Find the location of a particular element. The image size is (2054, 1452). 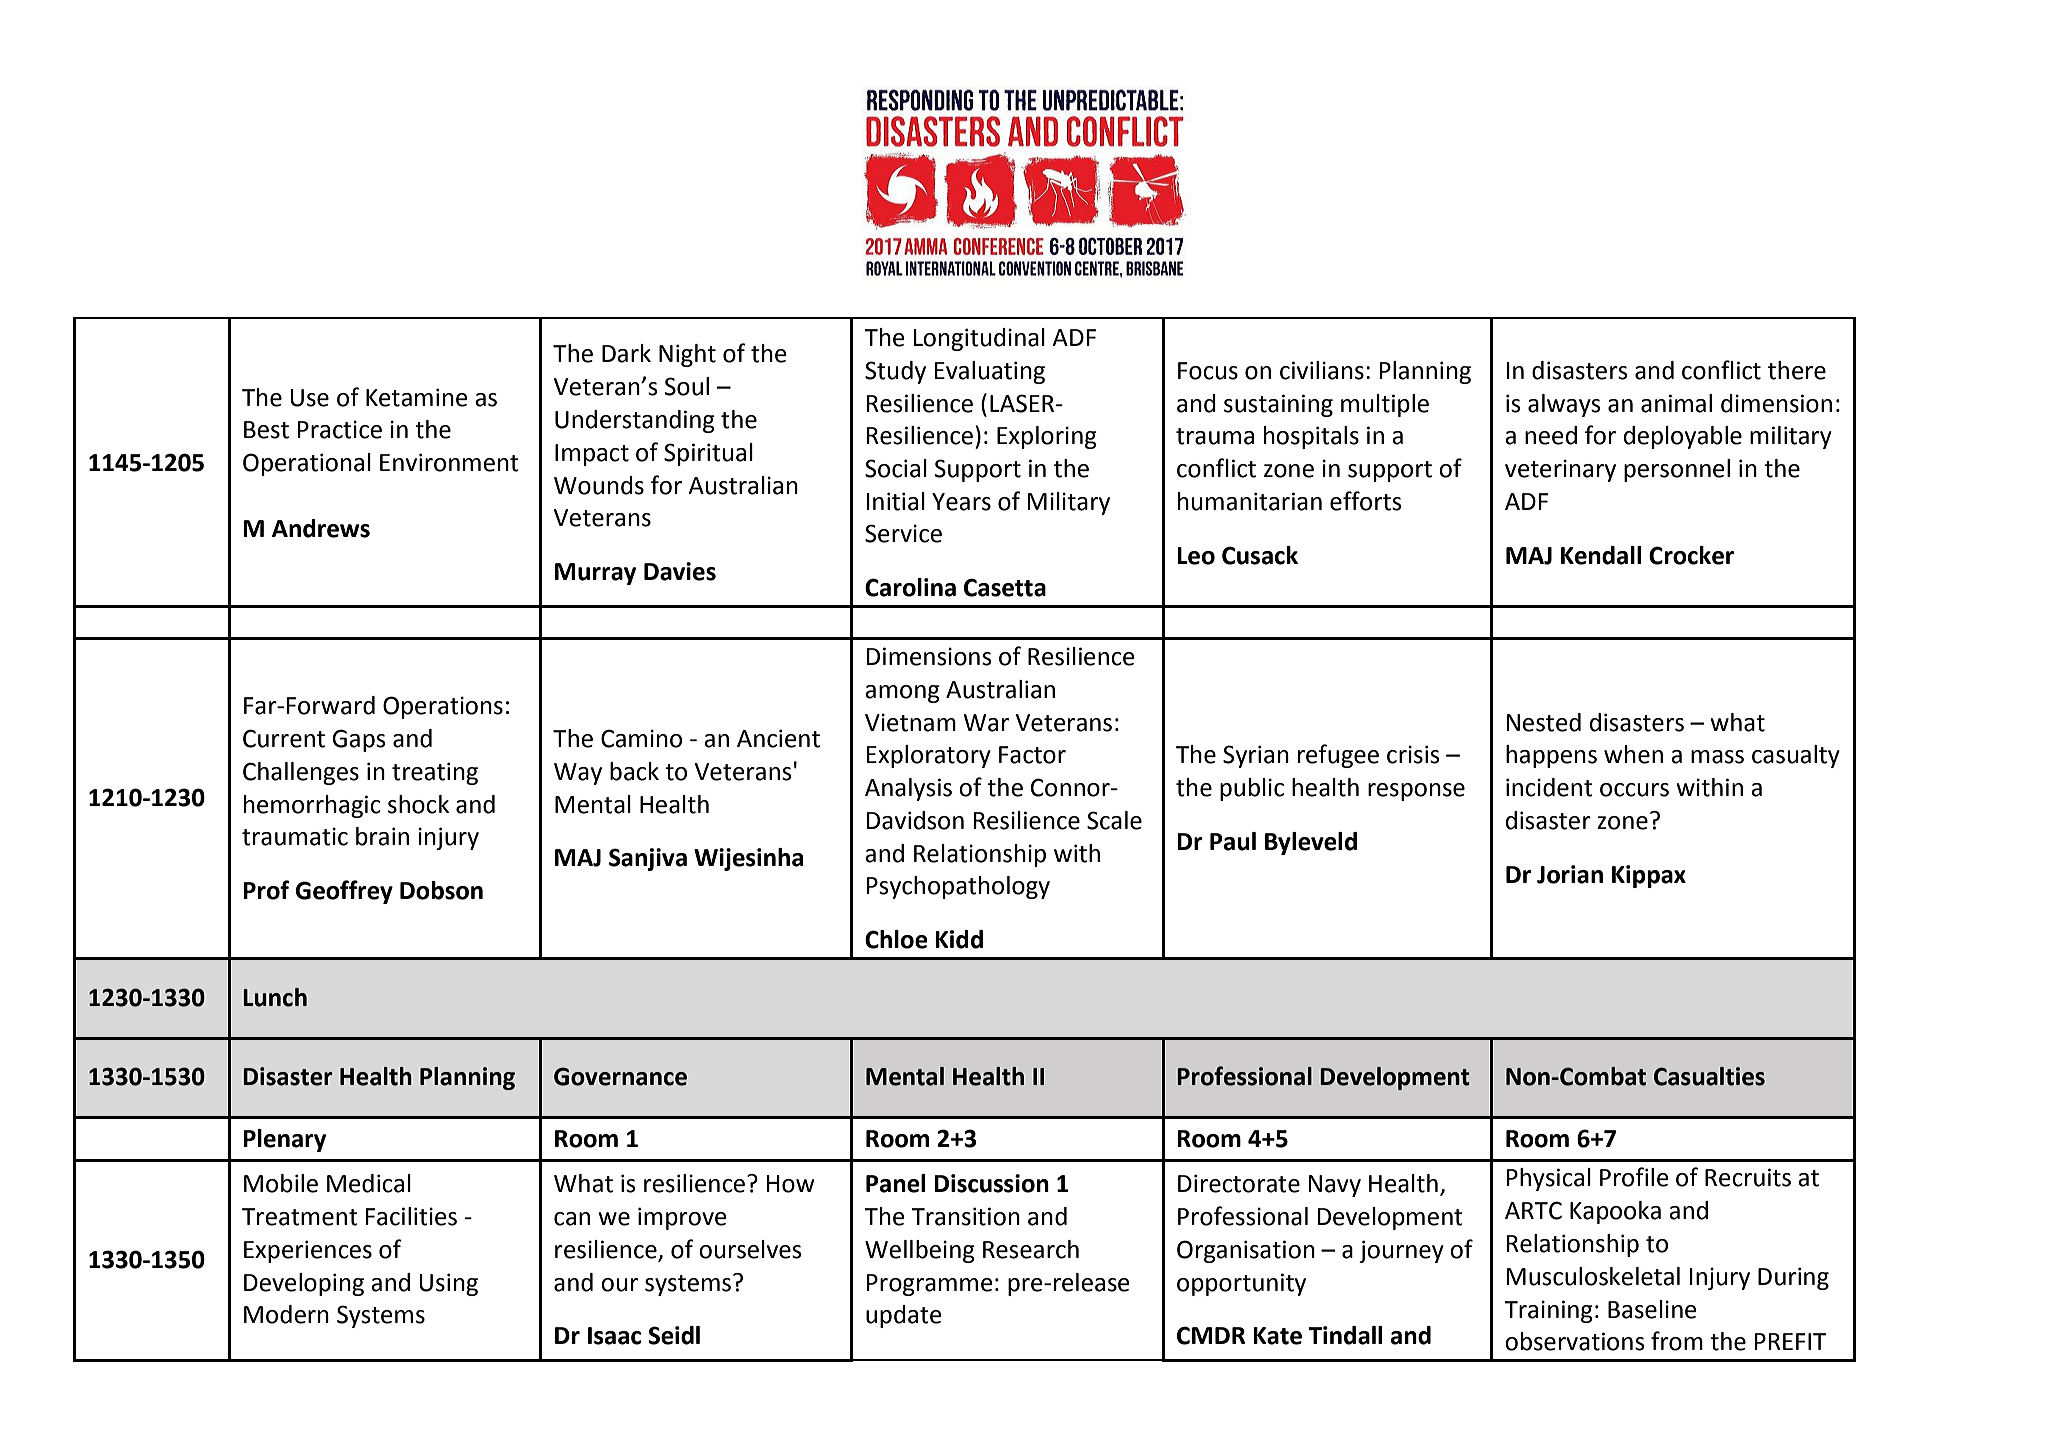

Using is located at coordinates (448, 1284).
